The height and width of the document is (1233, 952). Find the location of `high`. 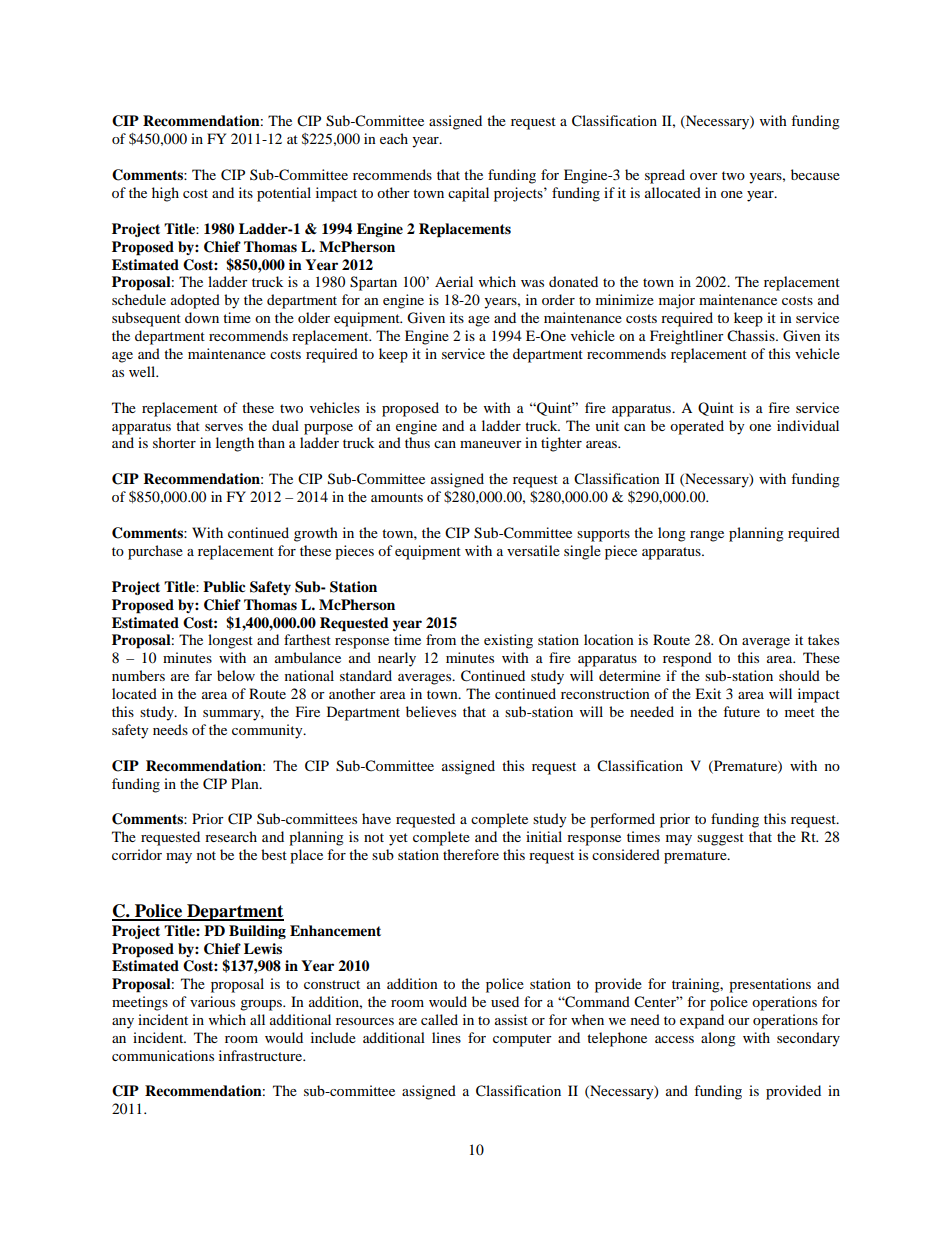

high is located at coordinates (165, 194).
